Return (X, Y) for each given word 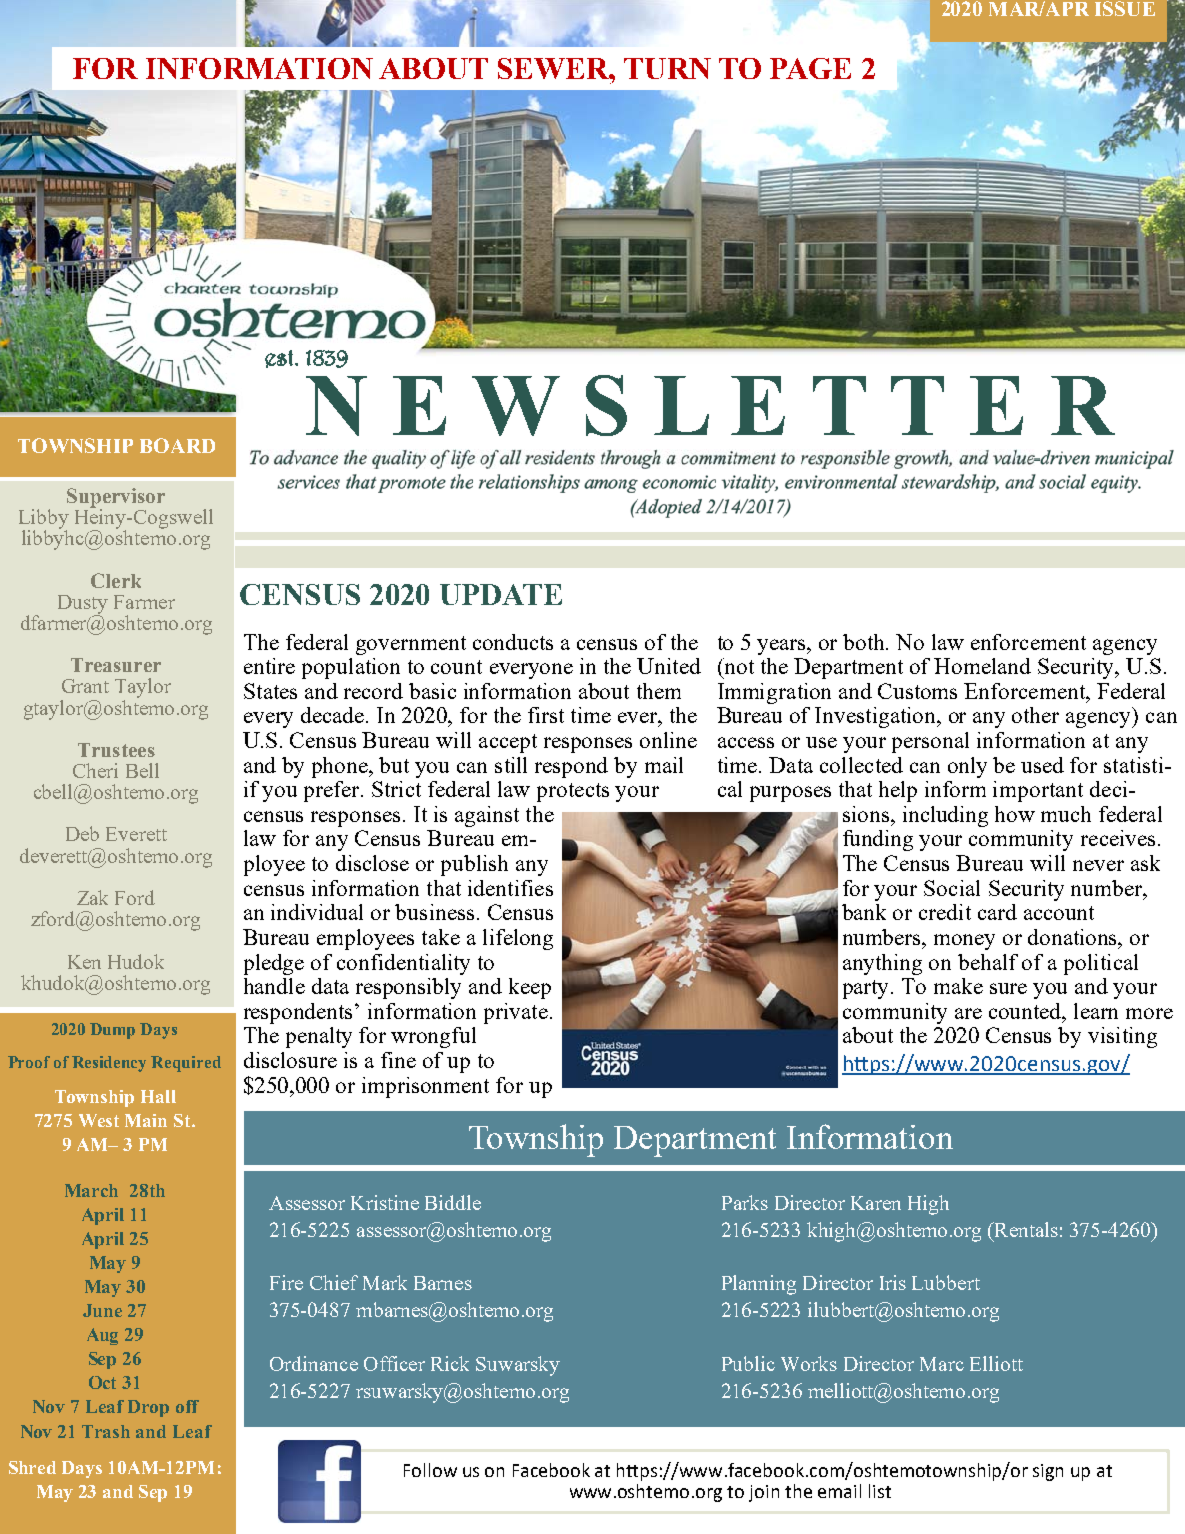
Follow (430, 1470)
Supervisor (116, 499)
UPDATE (501, 594)
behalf (988, 962)
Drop (148, 1408)
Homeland (982, 666)
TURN (667, 68)
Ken (84, 962)
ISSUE (1125, 8)
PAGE (810, 68)
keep (530, 988)
